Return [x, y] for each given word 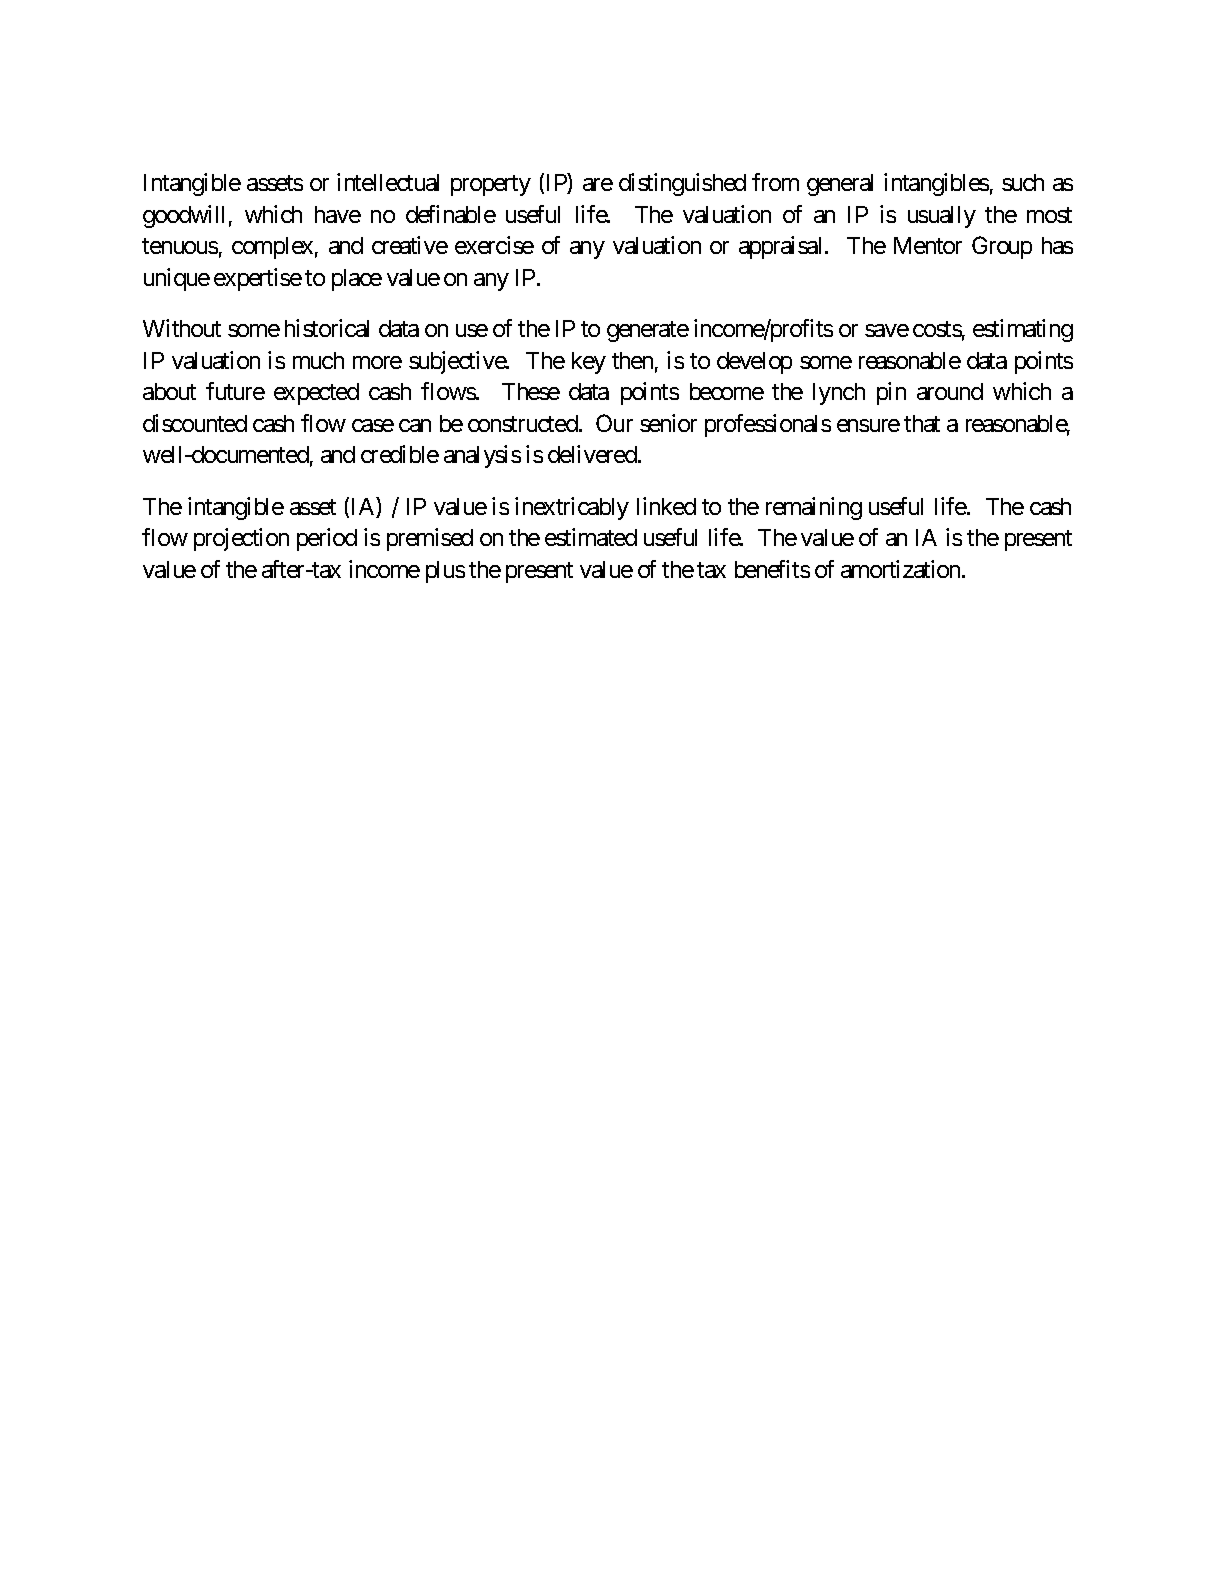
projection [241, 539]
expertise [258, 279]
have [338, 214]
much [318, 360]
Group [1002, 247]
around [950, 391]
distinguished [682, 184]
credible [400, 454]
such [1023, 182]
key [589, 363]
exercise [494, 245]
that [922, 423]
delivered [593, 454]
